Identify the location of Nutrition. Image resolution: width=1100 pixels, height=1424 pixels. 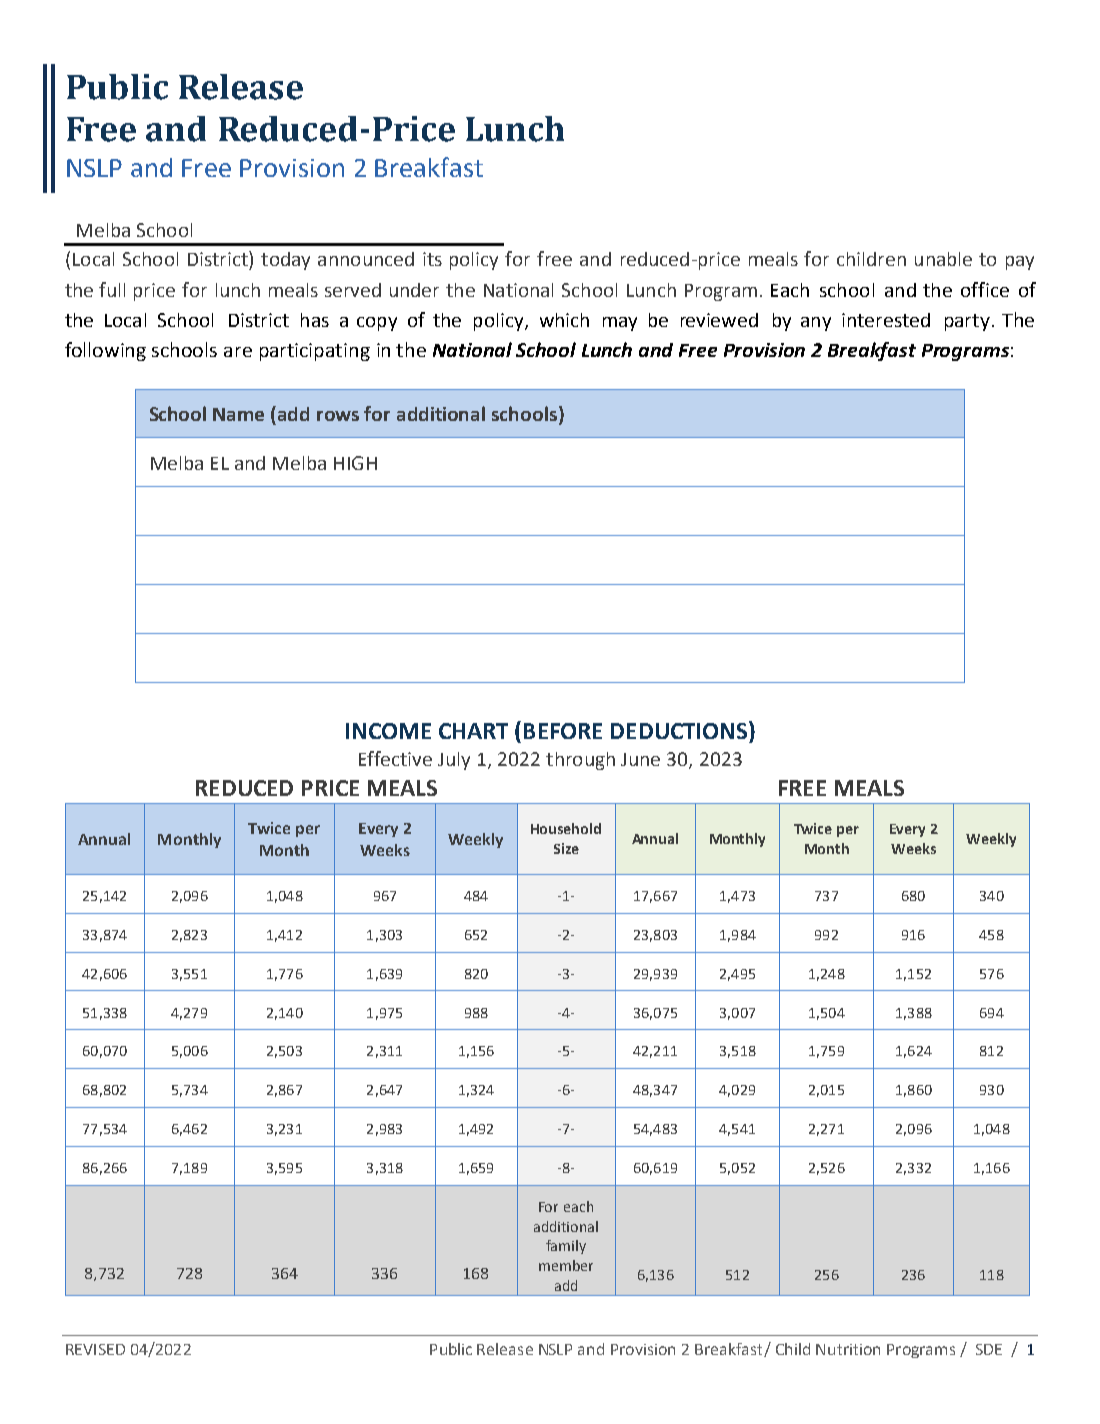
(848, 1349).
